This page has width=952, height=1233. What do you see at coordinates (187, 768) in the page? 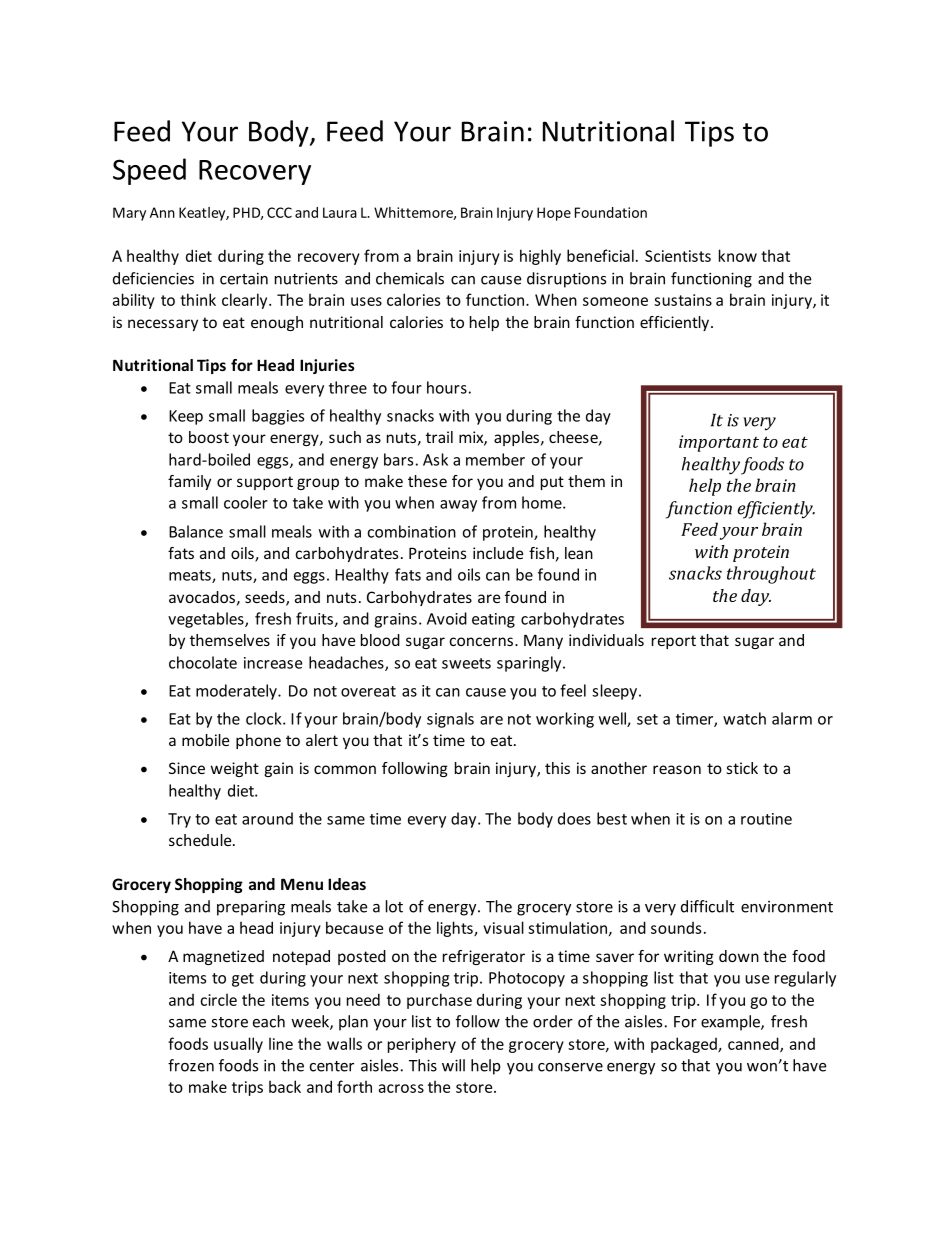
I see `Since` at bounding box center [187, 768].
